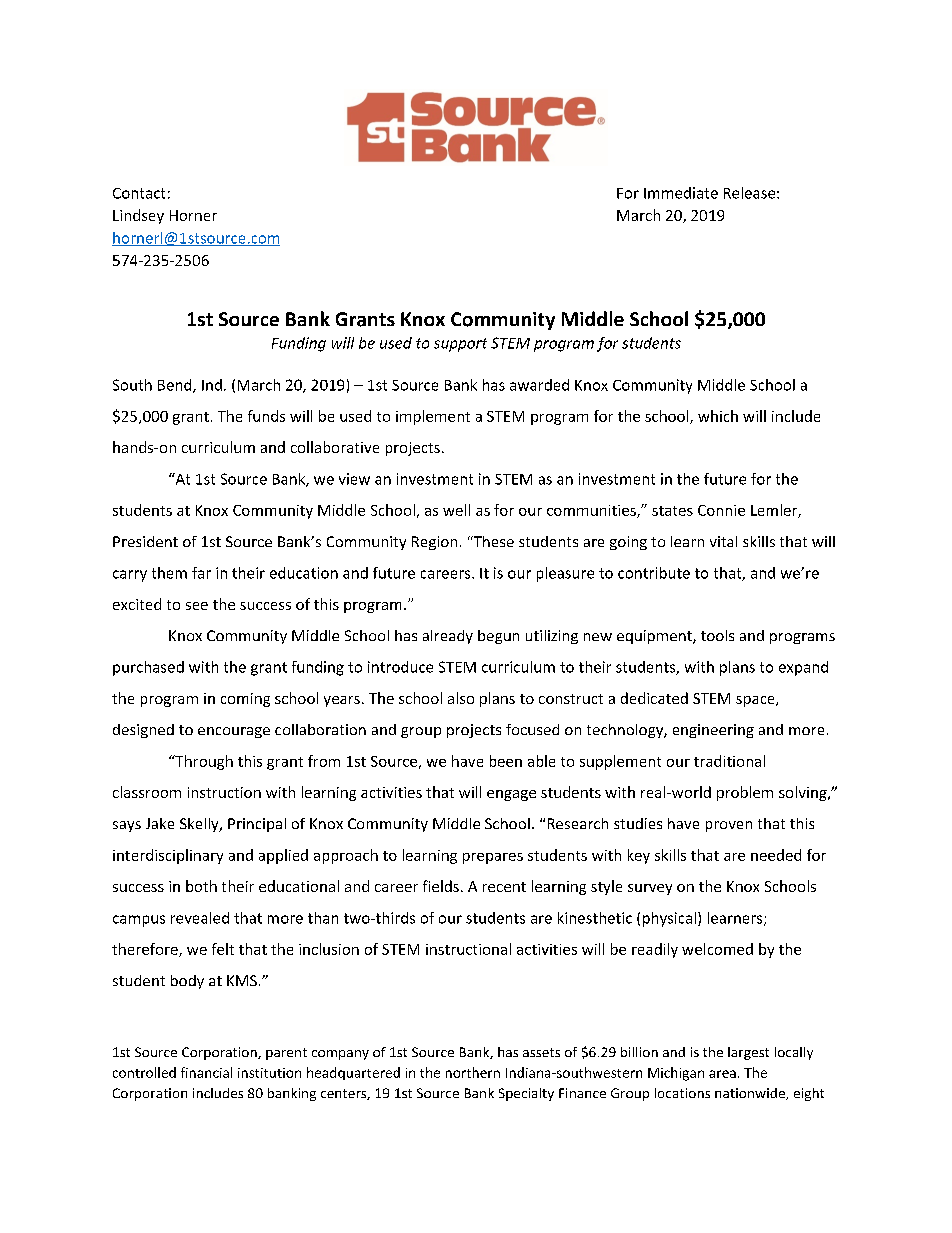 The height and width of the screenshot is (1233, 952). Describe the element at coordinates (433, 417) in the screenshot. I see `implement` at that location.
